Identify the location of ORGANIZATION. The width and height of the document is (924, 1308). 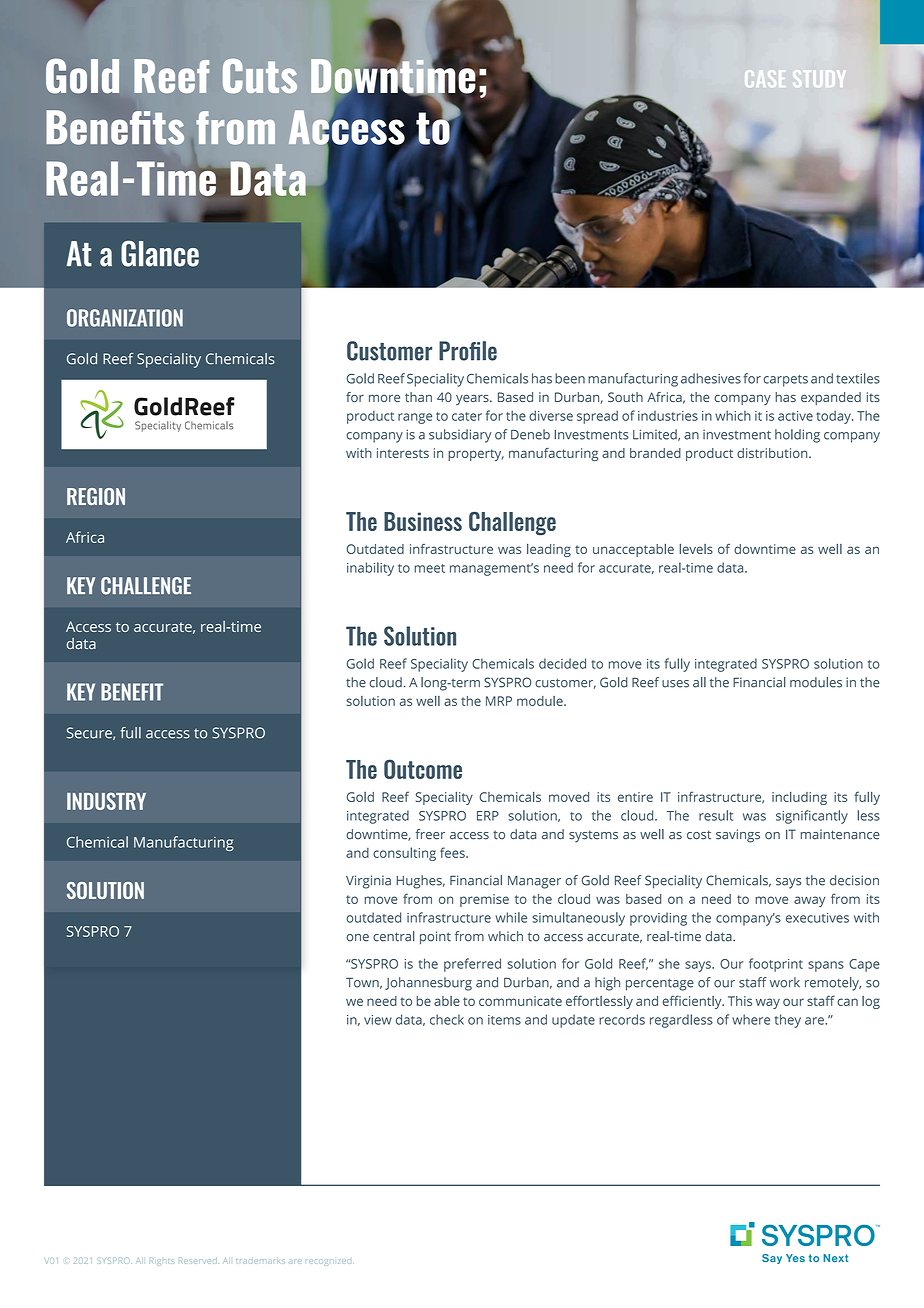
(125, 318).
